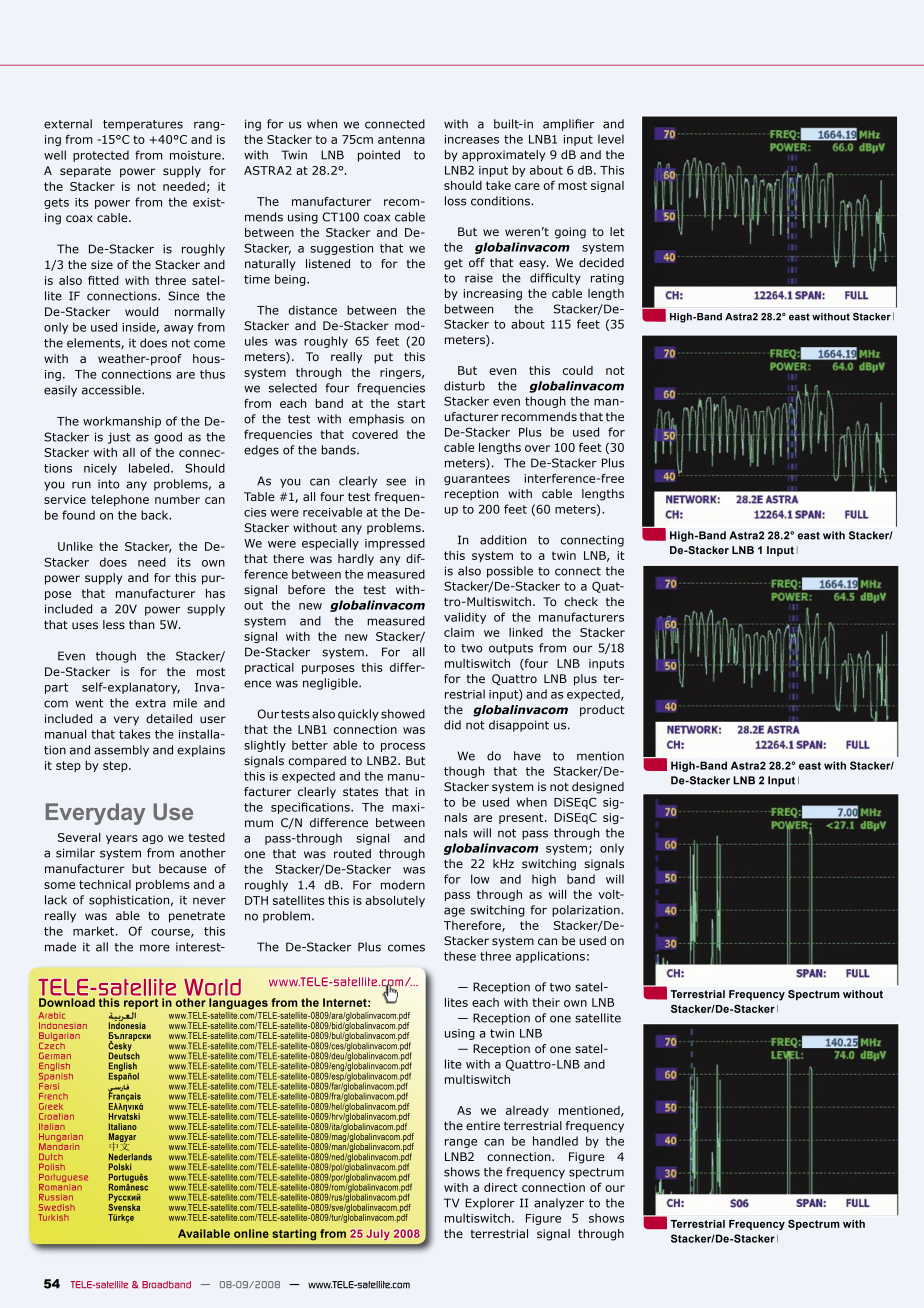 The height and width of the screenshot is (1308, 924). Describe the element at coordinates (101, 156) in the screenshot. I see `protected` at that location.
